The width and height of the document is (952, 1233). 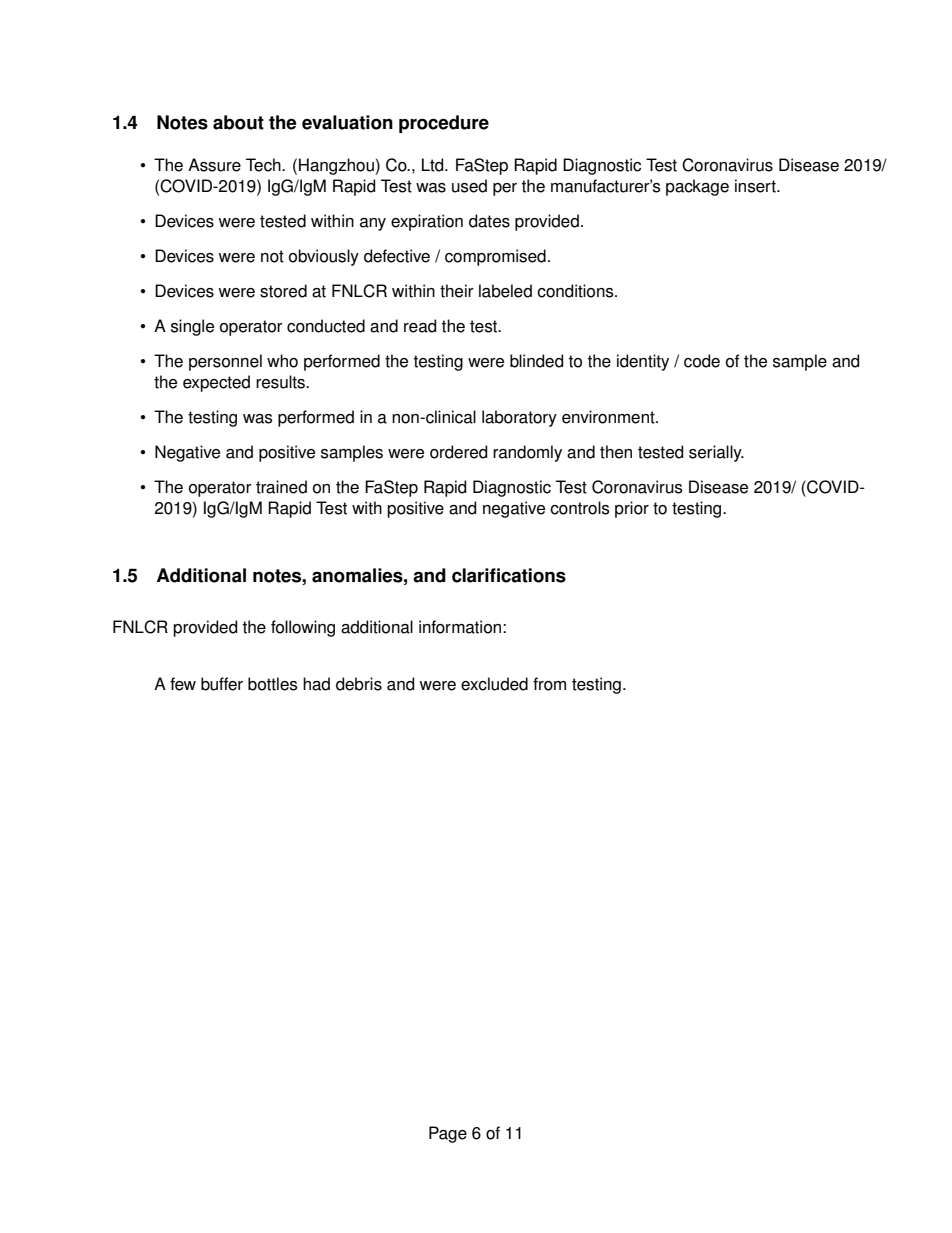 I want to click on Page, so click(x=448, y=1134).
